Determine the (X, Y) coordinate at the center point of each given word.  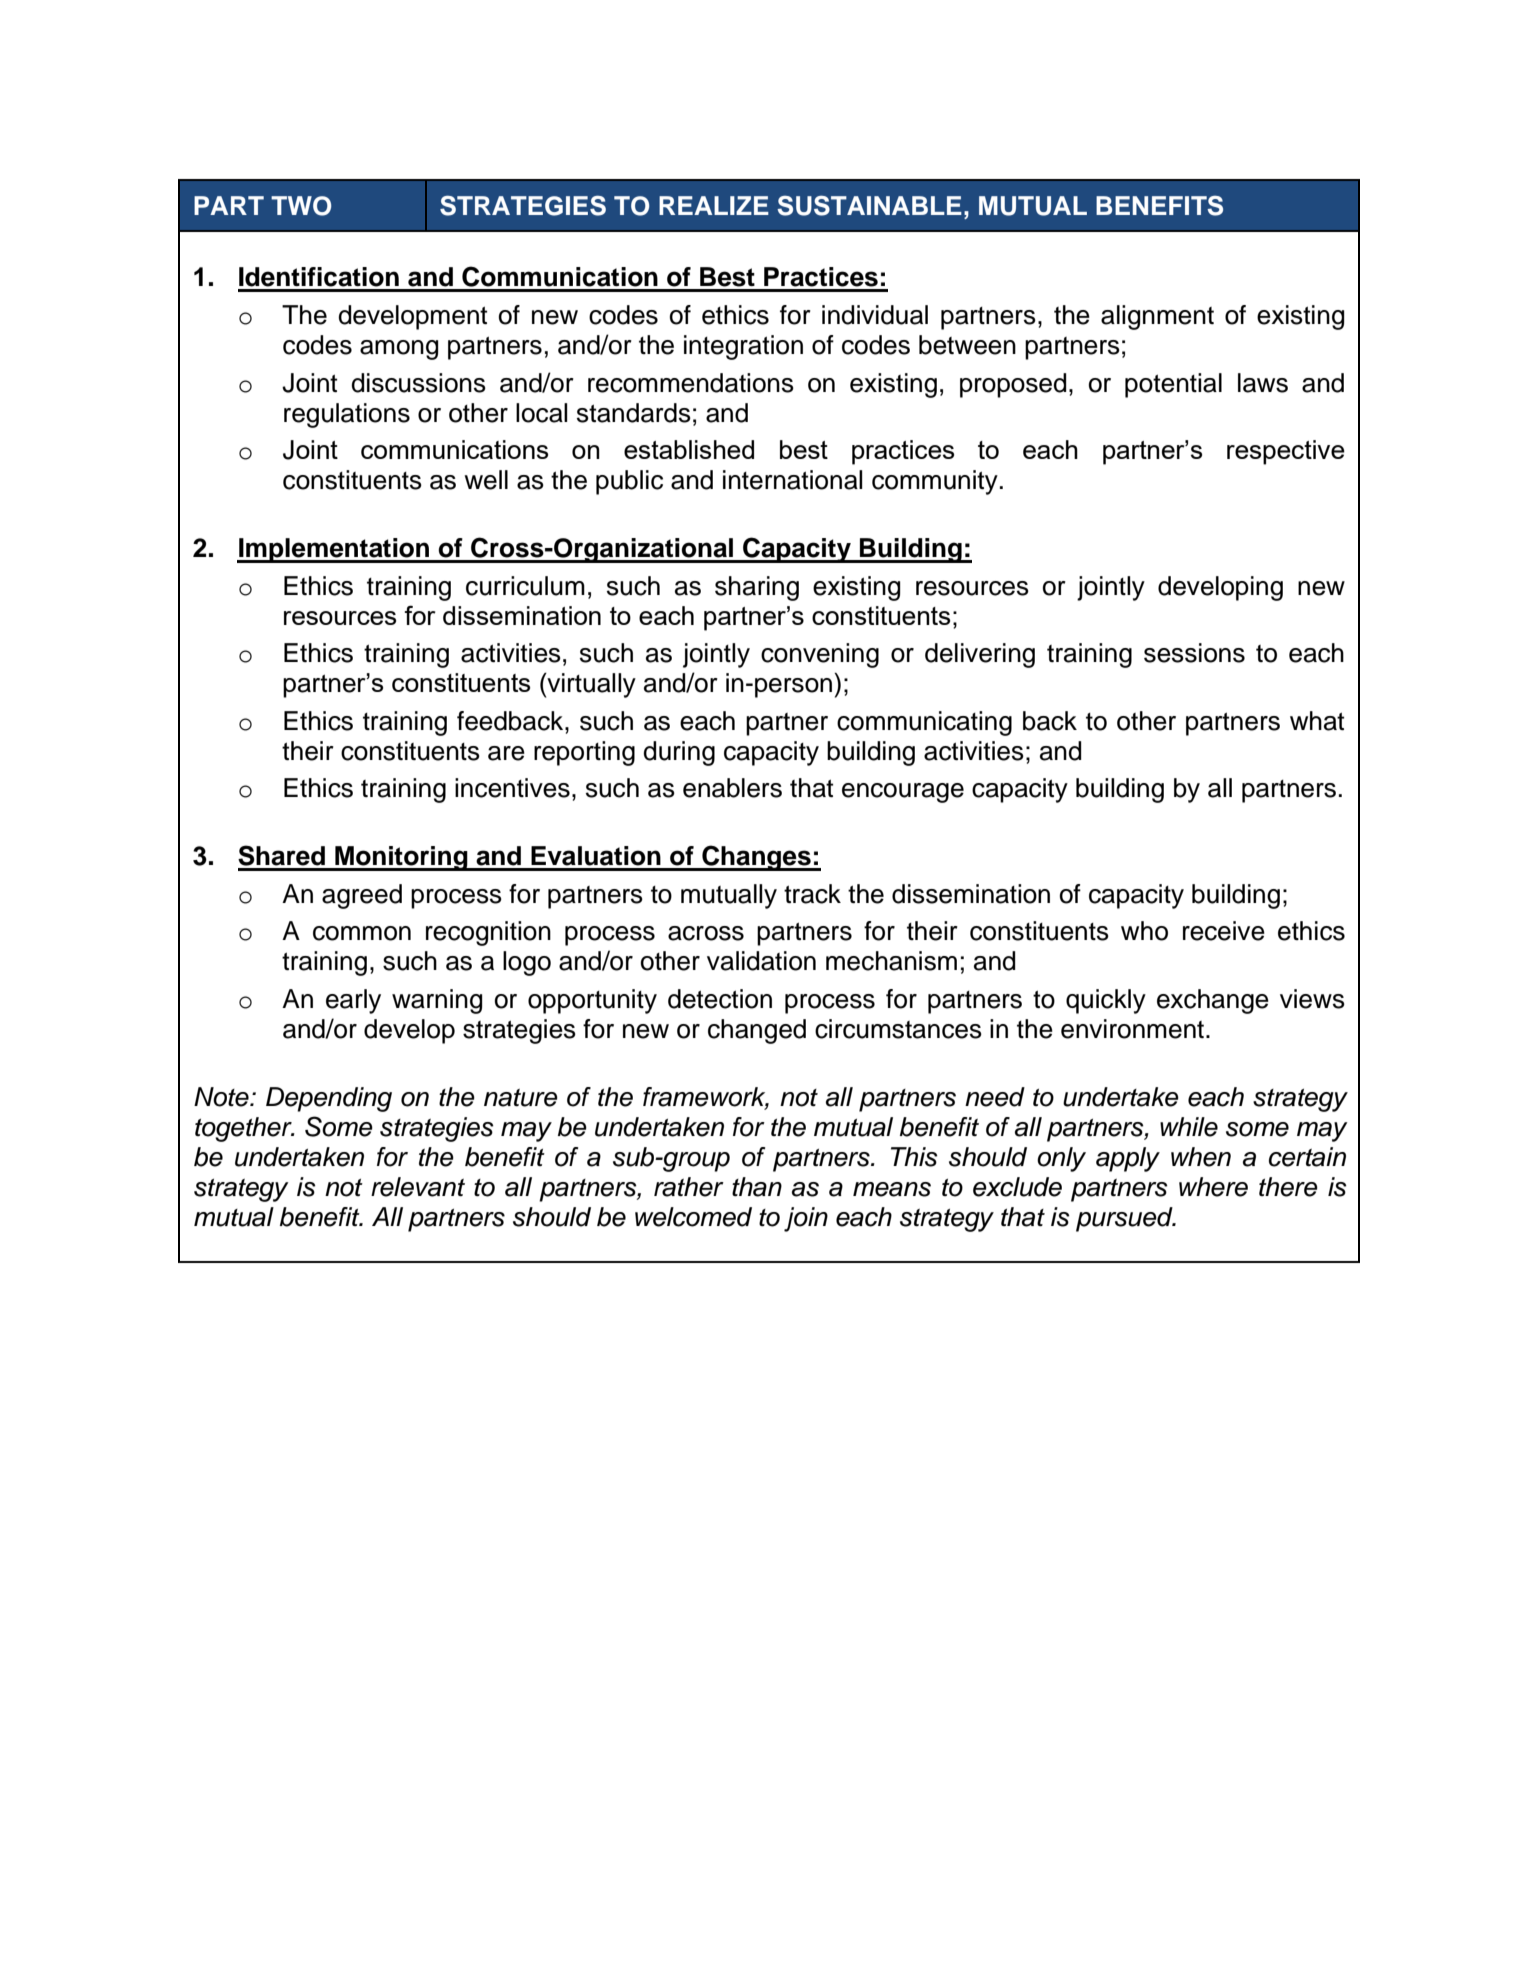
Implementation (334, 550)
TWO (301, 206)
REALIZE (714, 205)
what (1317, 721)
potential (1173, 385)
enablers (732, 788)
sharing (757, 588)
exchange (1213, 1001)
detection (720, 999)
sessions (1194, 653)
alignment (1157, 317)
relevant (418, 1187)
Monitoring (401, 858)
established (689, 449)
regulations (347, 415)
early (353, 1001)
